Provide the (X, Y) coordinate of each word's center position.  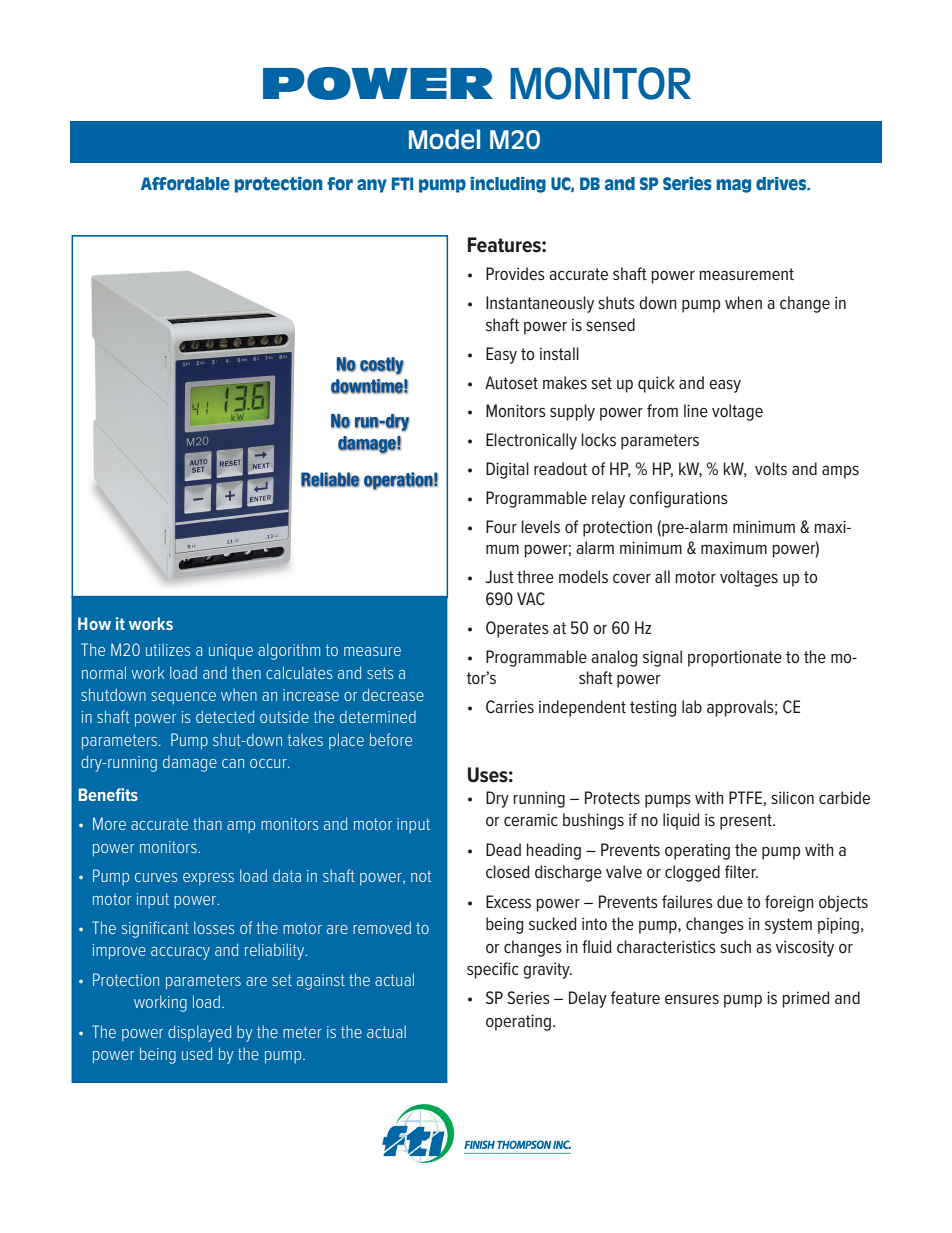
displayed (199, 1033)
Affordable (185, 184)
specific (492, 970)
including (508, 185)
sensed (610, 324)
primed (805, 999)
